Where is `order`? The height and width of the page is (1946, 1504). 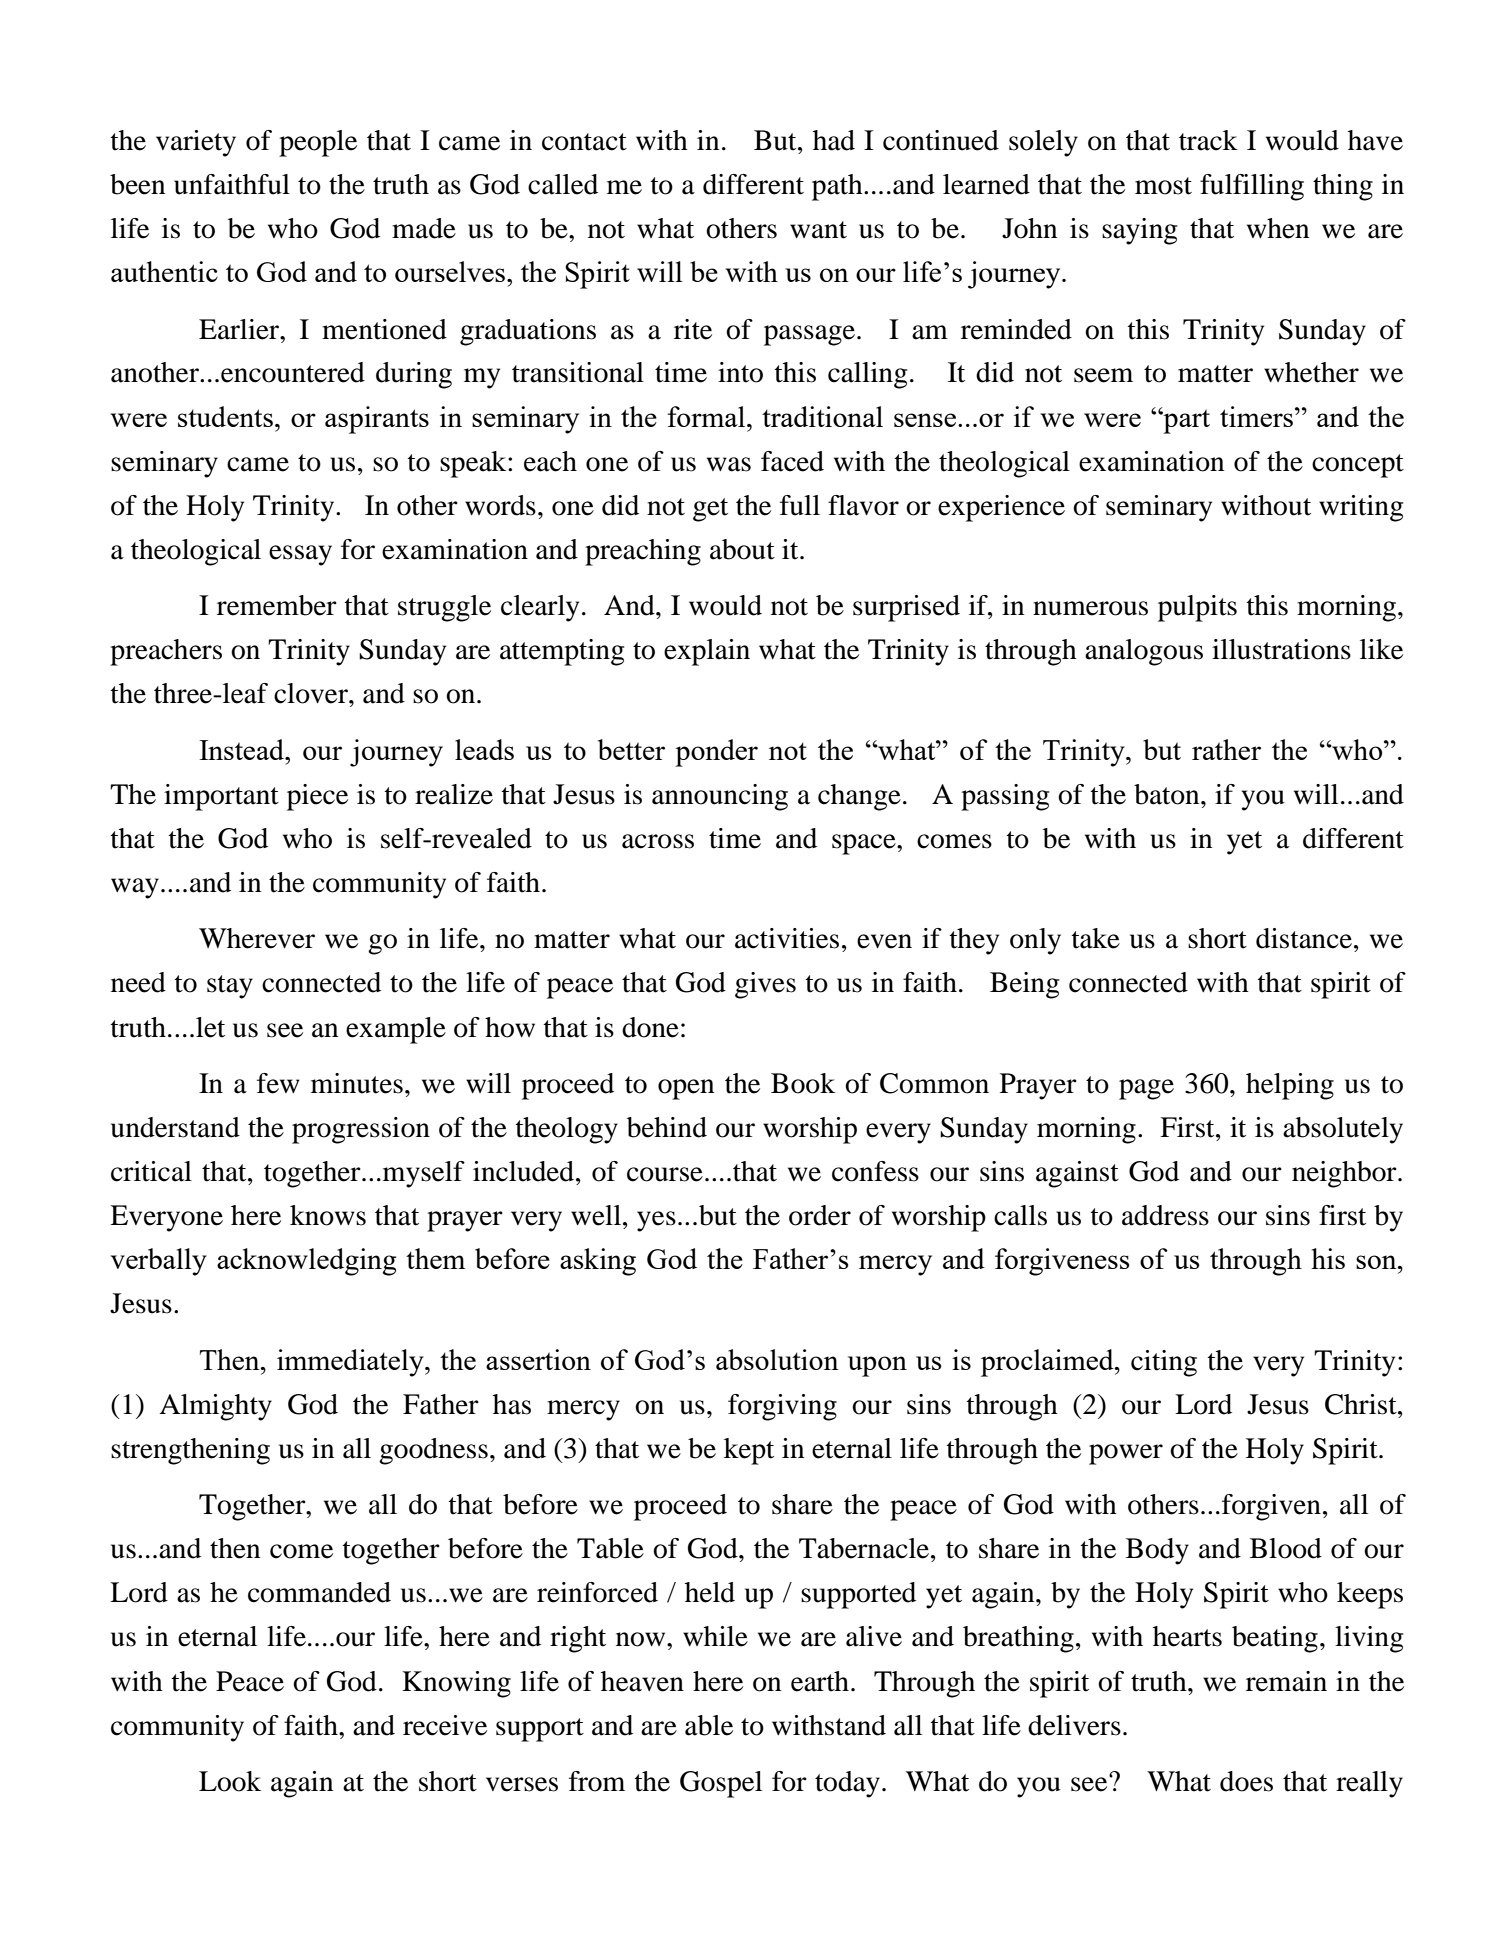 order is located at coordinates (820, 1215).
